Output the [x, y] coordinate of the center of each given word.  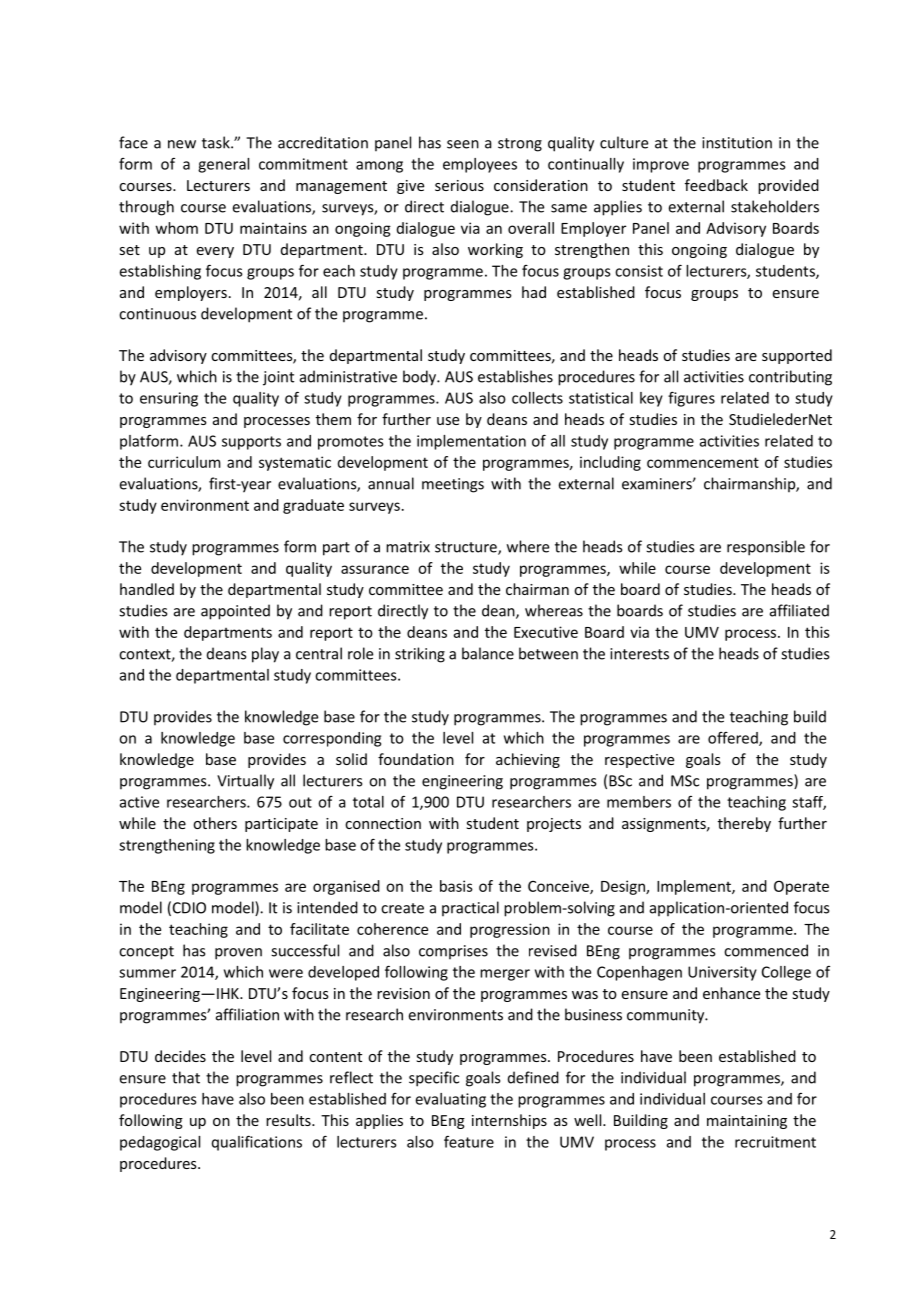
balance [488, 653]
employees [480, 165]
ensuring [169, 399]
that [186, 1077]
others [215, 823]
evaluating [451, 1100]
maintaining [747, 1122]
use [448, 421]
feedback [716, 185]
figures [691, 399]
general [223, 165]
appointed [235, 612]
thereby [744, 824]
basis [456, 886]
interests [639, 654]
